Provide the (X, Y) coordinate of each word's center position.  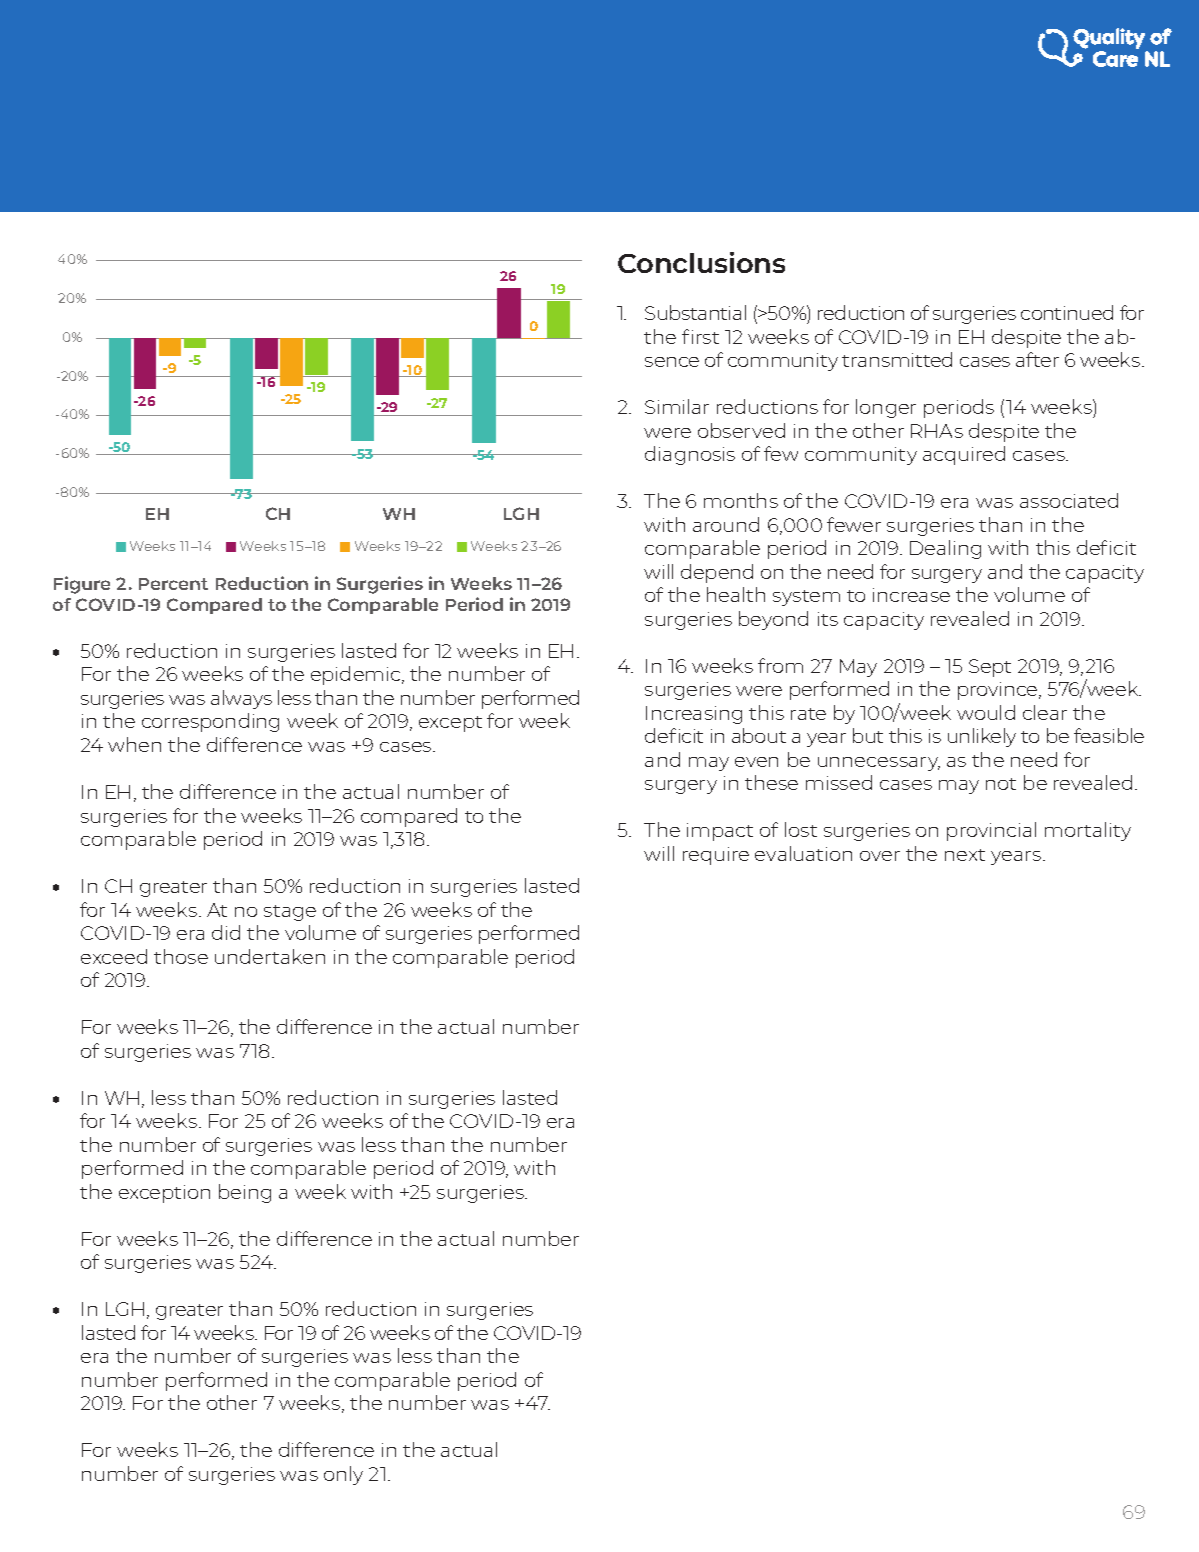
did (226, 932)
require (716, 856)
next (965, 855)
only (343, 1475)
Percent (173, 584)
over (880, 856)
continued (1067, 312)
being (245, 1193)
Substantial (695, 312)
